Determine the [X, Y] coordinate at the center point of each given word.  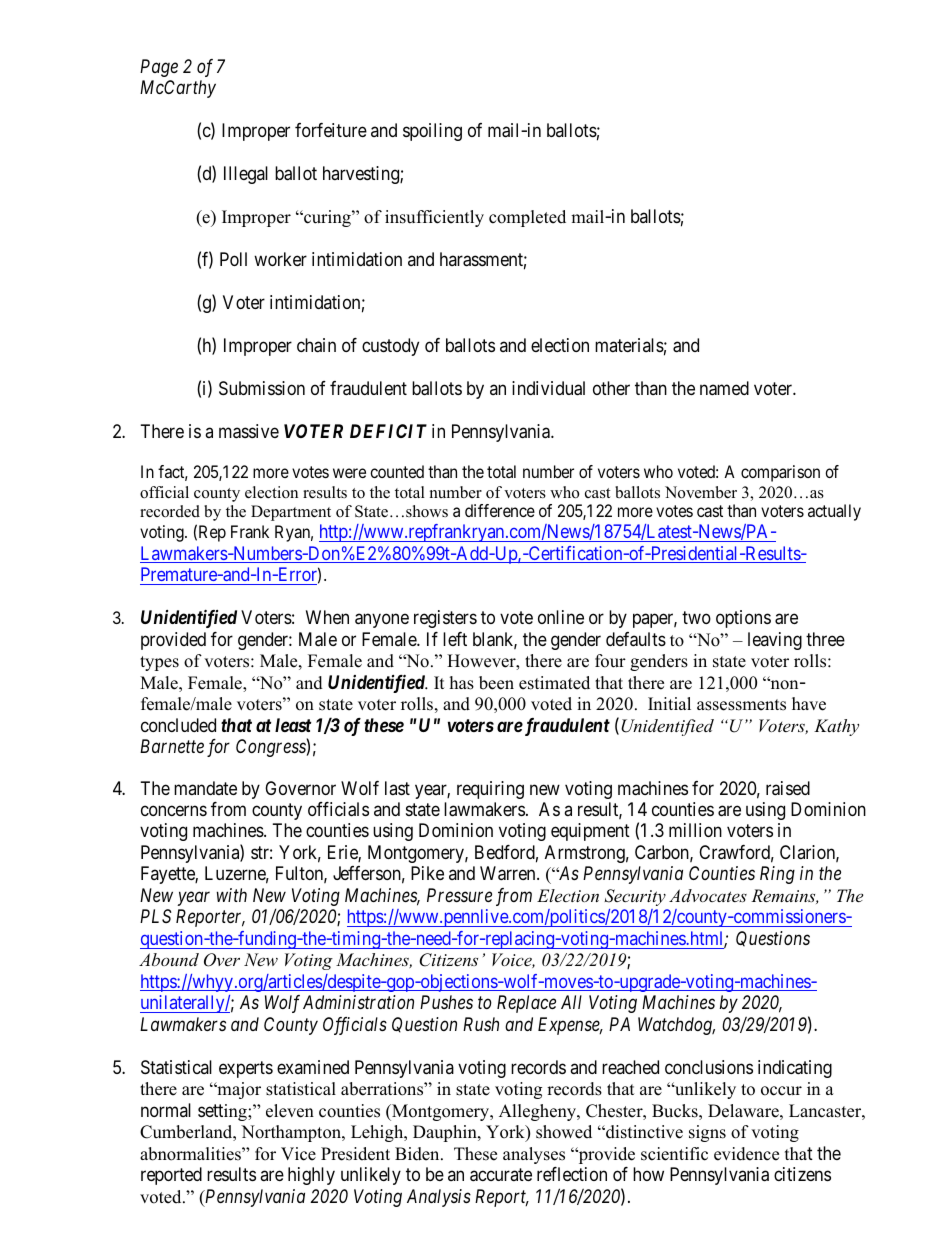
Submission [262, 388]
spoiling [432, 132]
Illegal [246, 175]
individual [548, 388]
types [159, 663]
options [743, 619]
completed [527, 218]
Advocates [708, 895]
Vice [298, 1154]
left [455, 639]
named [724, 388]
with [232, 895]
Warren [509, 873]
